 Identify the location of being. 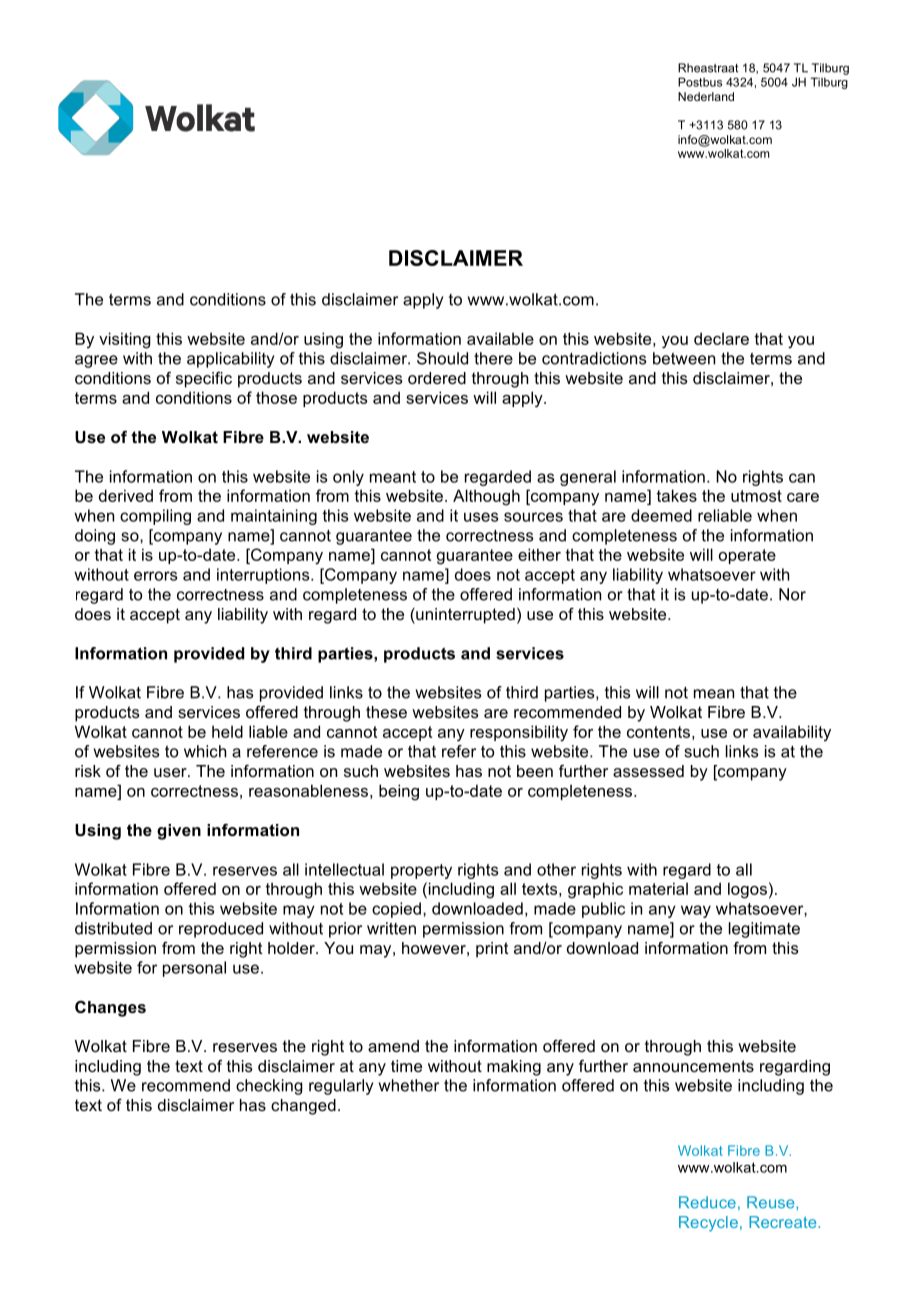
(399, 792).
